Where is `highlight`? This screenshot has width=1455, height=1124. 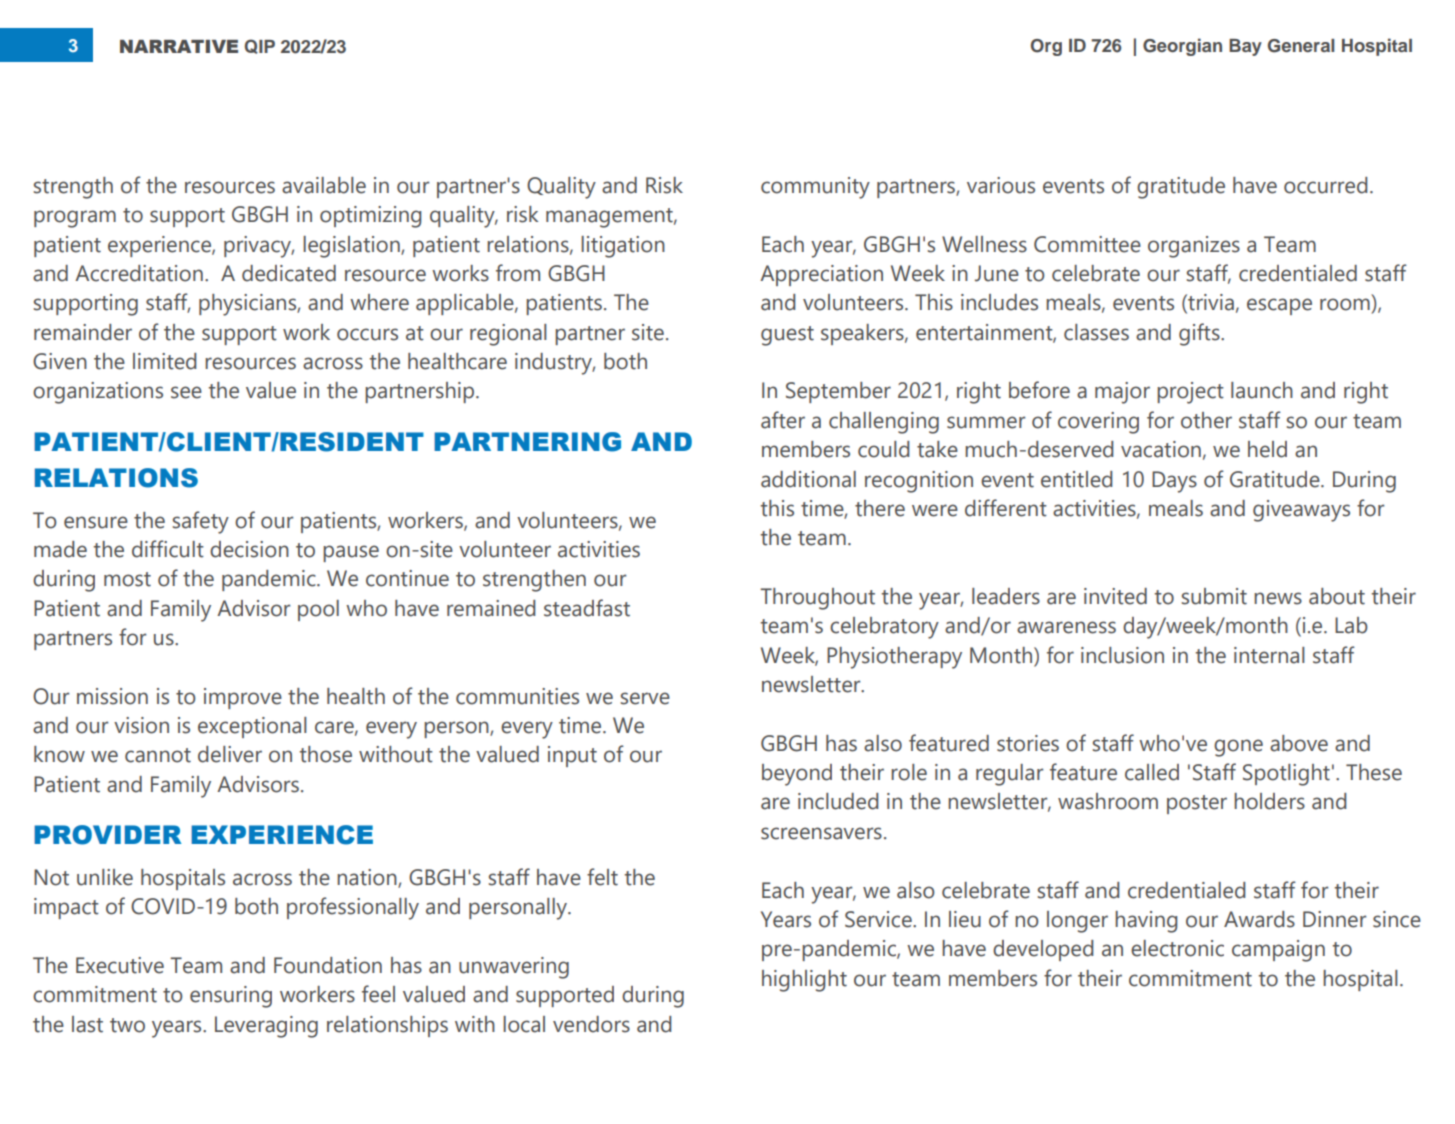
highlight is located at coordinates (804, 981).
